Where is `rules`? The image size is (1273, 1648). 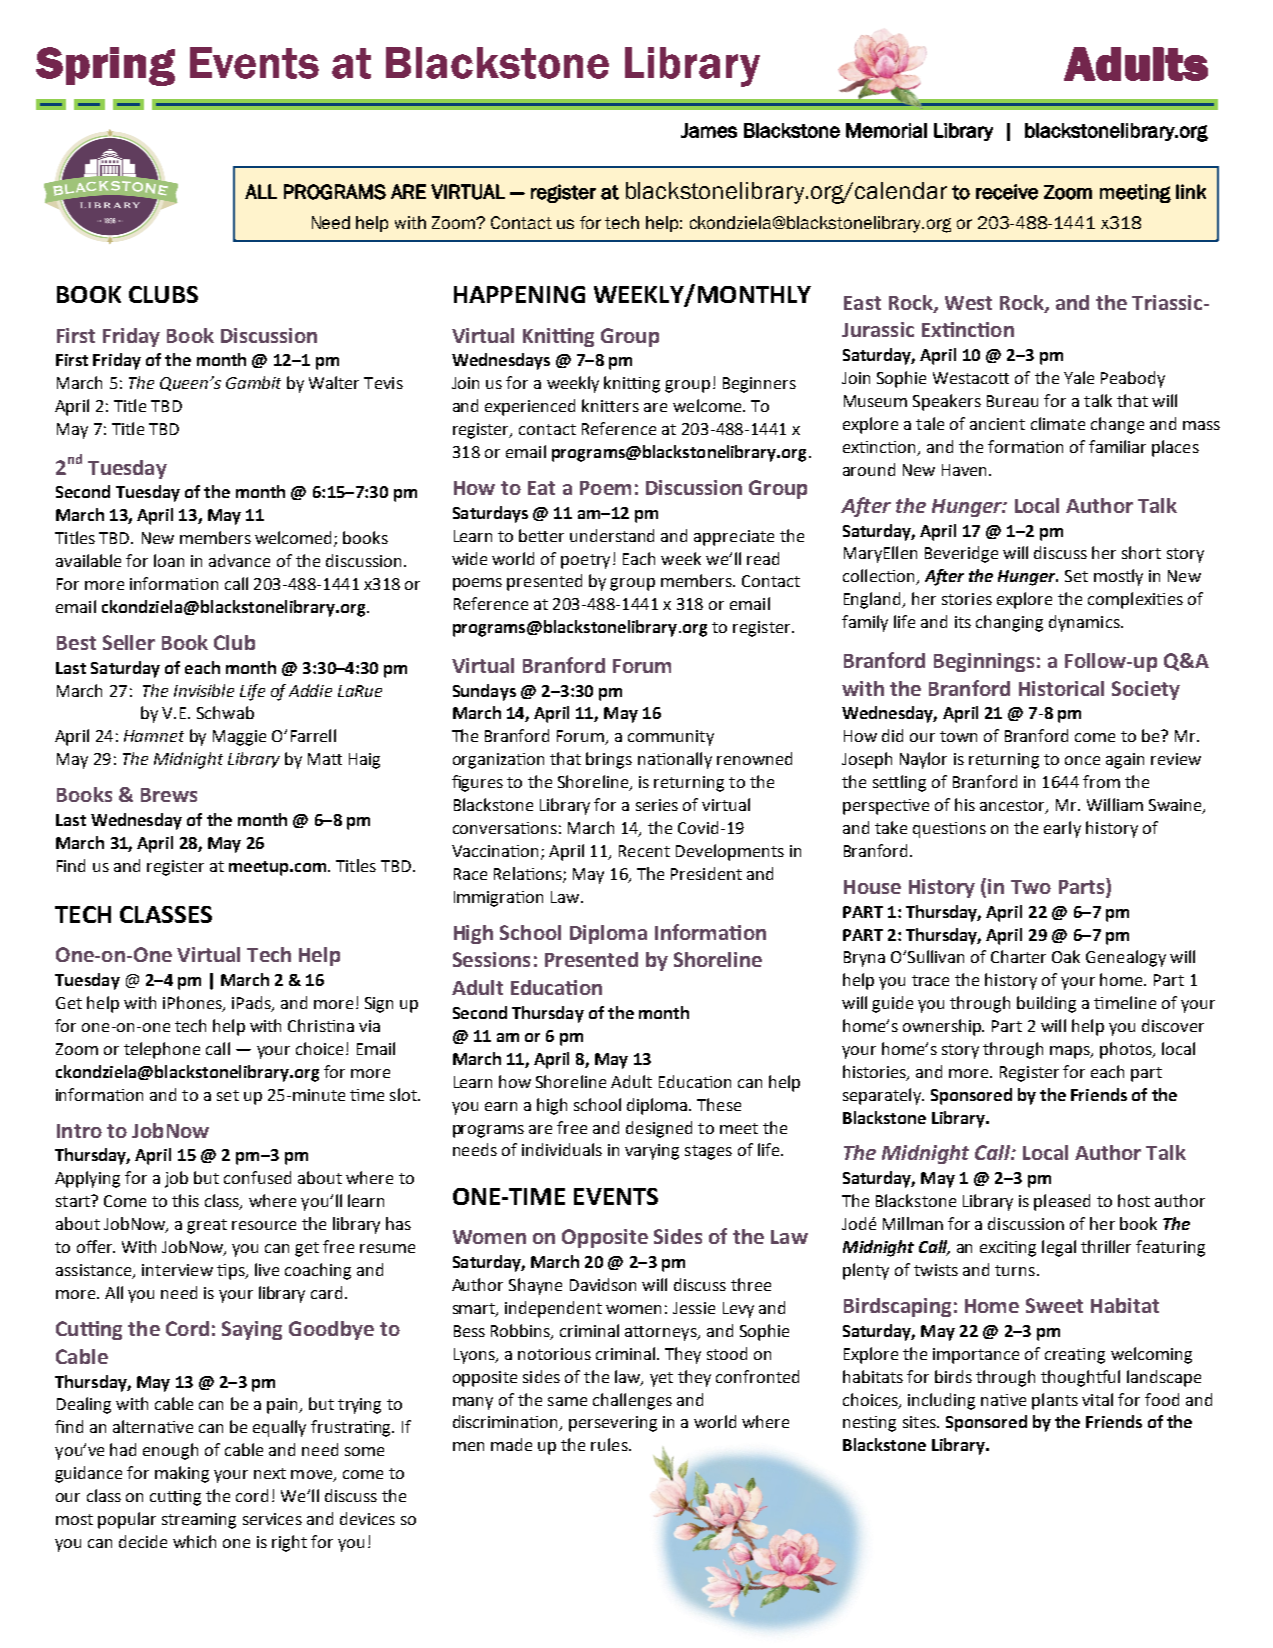 rules is located at coordinates (610, 1444).
